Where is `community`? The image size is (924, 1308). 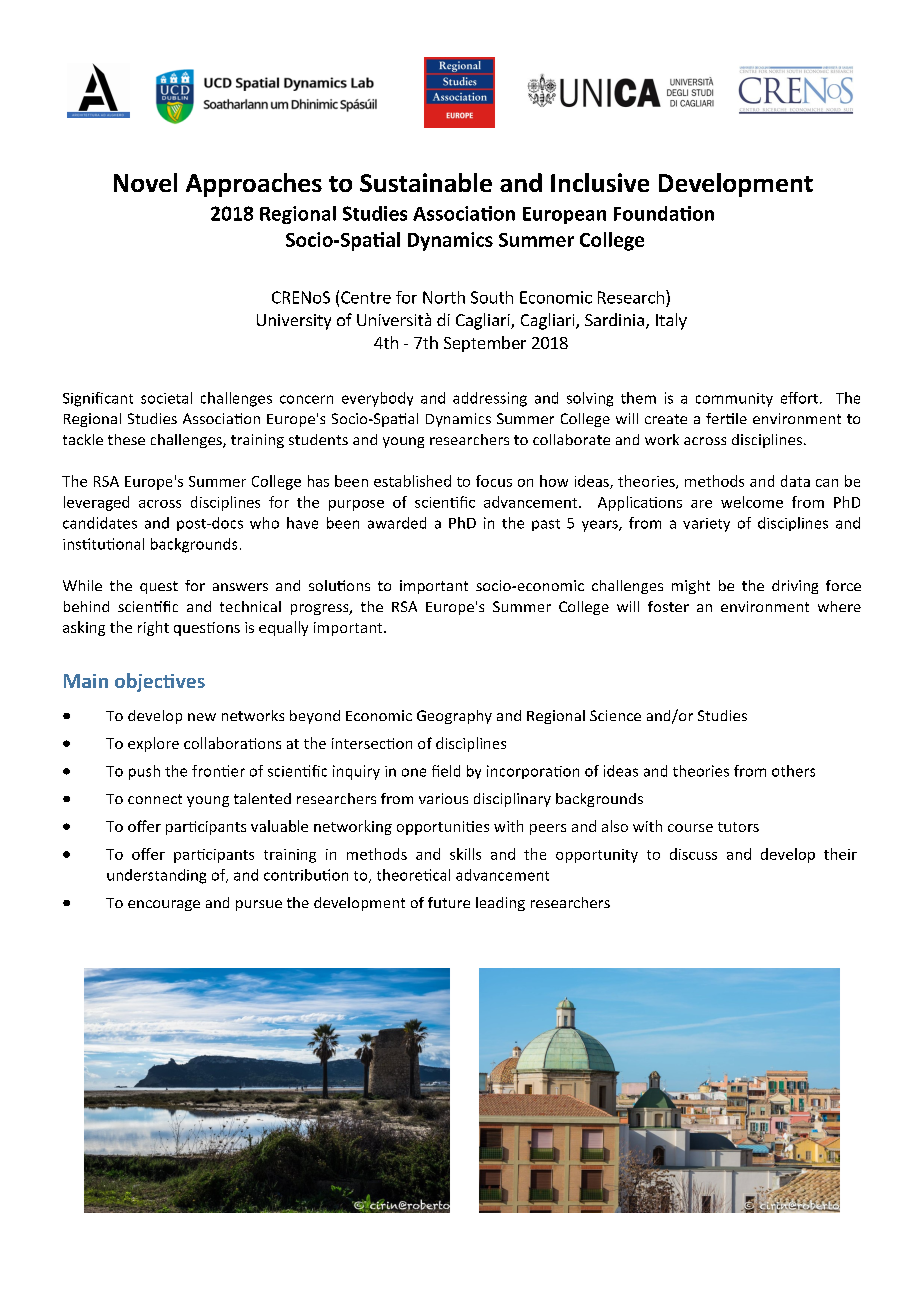
community is located at coordinates (734, 400).
